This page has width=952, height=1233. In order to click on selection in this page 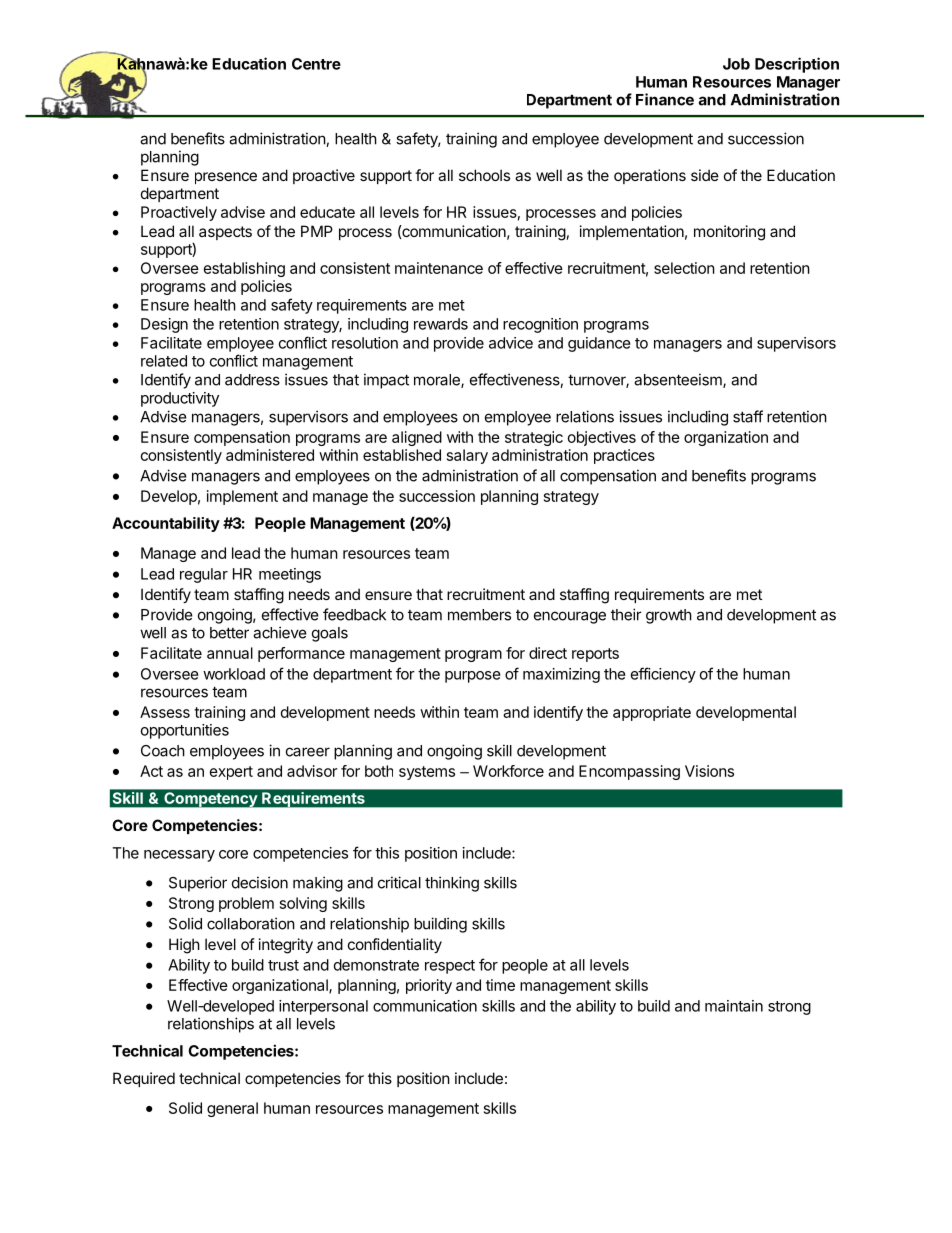, I will do `click(684, 268)`.
